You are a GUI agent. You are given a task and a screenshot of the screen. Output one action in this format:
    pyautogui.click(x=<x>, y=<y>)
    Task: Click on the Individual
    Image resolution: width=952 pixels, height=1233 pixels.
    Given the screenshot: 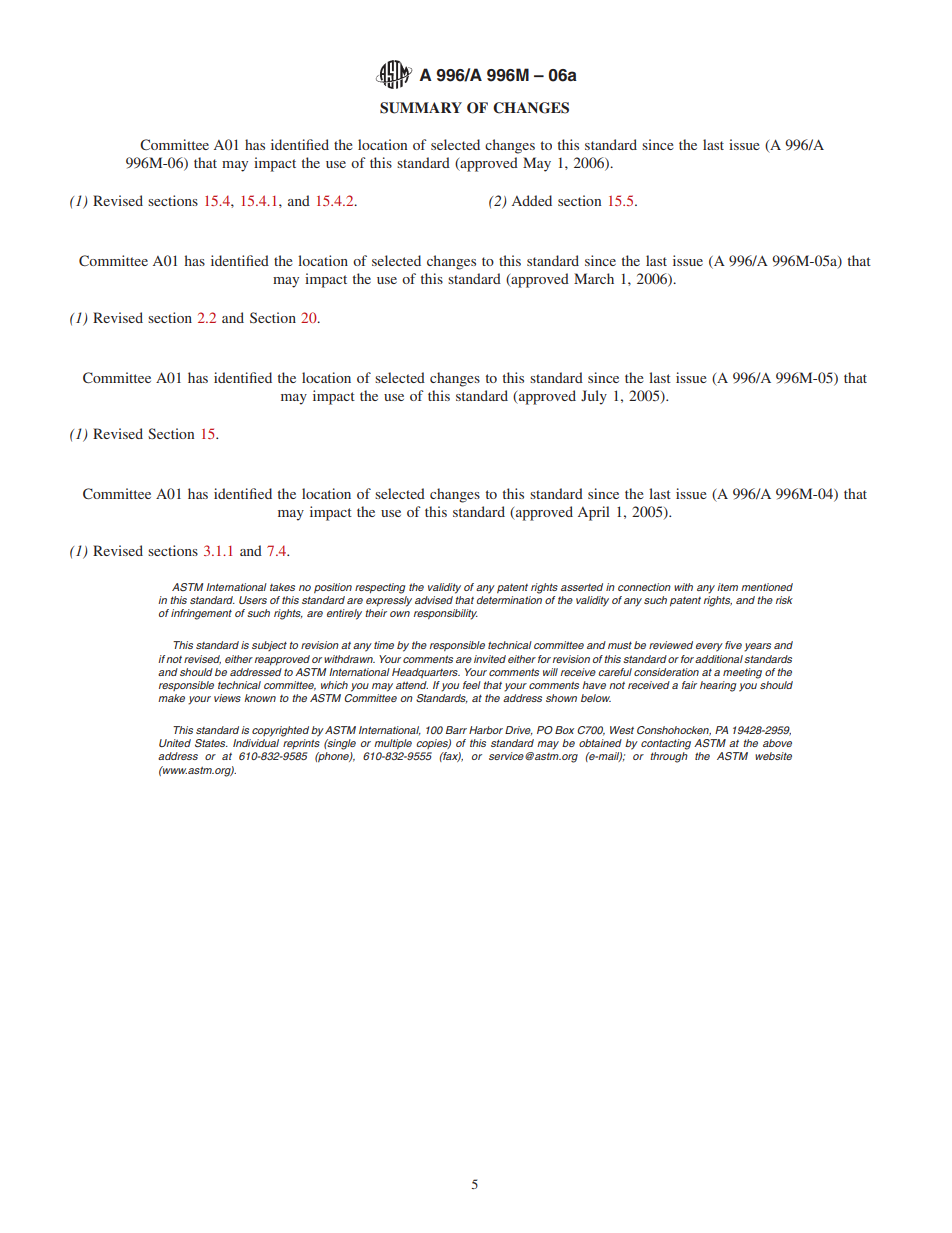 What is the action you would take?
    pyautogui.click(x=256, y=743)
